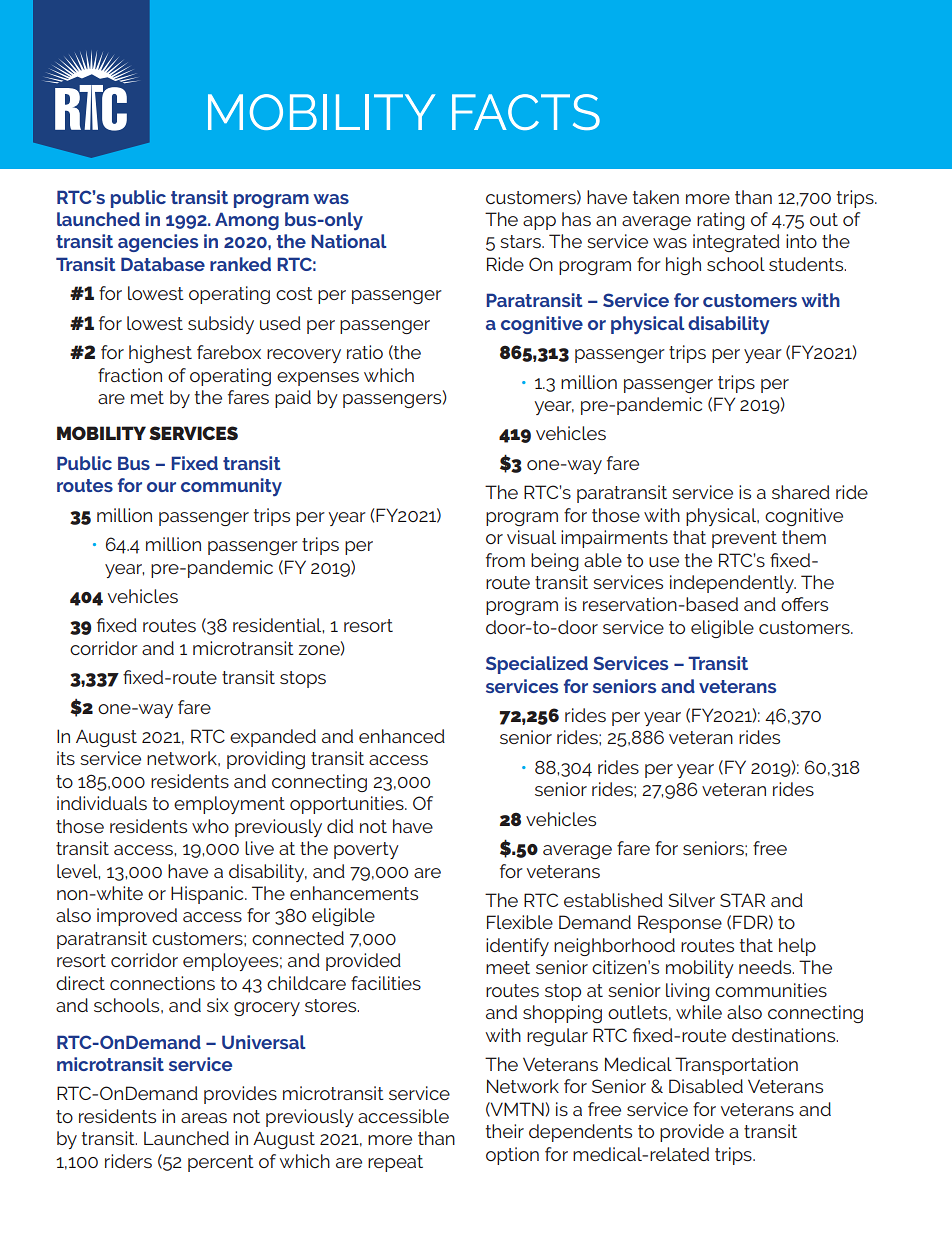  What do you see at coordinates (158, 243) in the document?
I see `agencies` at bounding box center [158, 243].
